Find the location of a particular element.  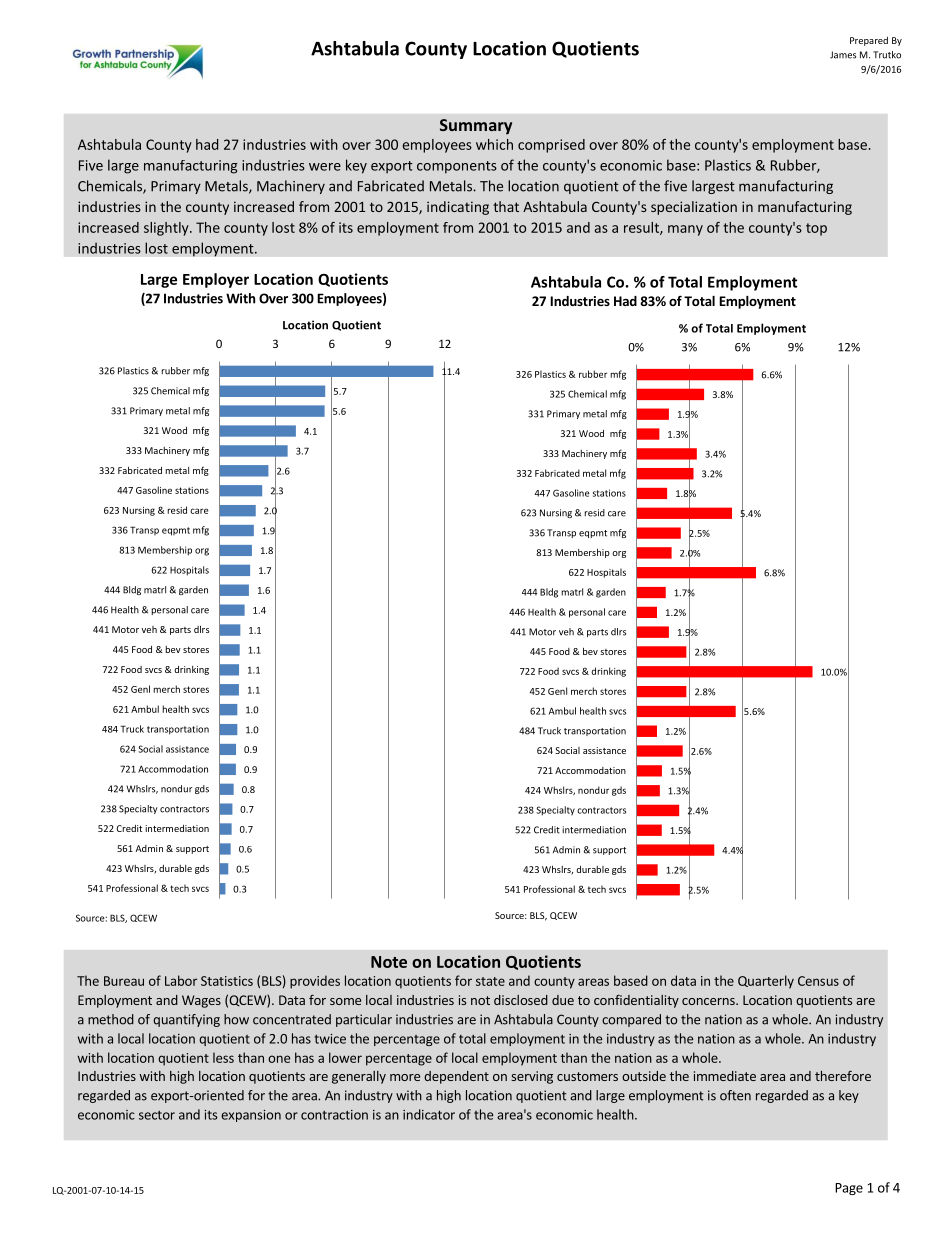

that is located at coordinates (506, 206).
